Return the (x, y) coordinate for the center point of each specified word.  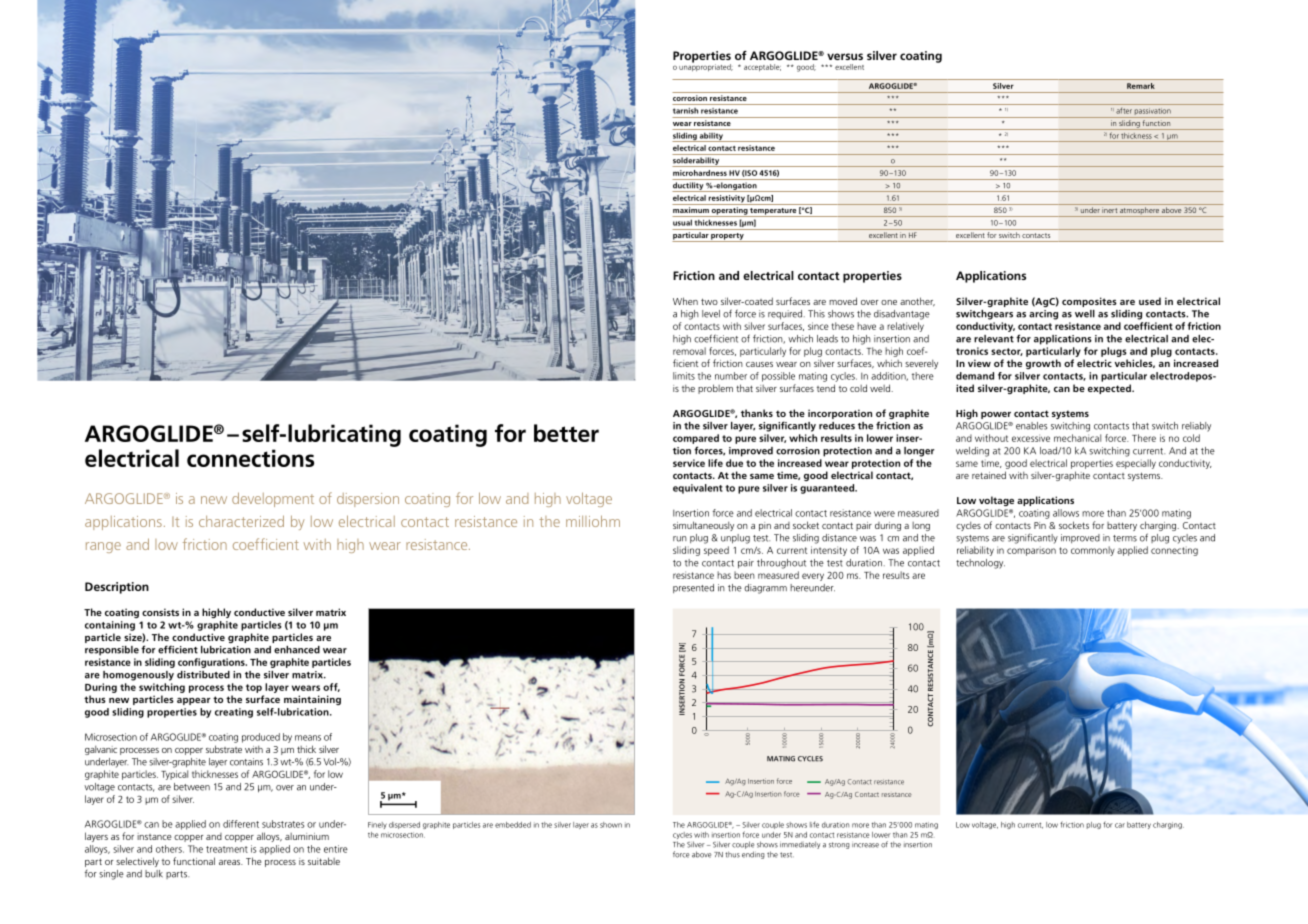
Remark (1140, 86)
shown (611, 825)
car (1120, 825)
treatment (227, 849)
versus (845, 56)
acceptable (762, 67)
